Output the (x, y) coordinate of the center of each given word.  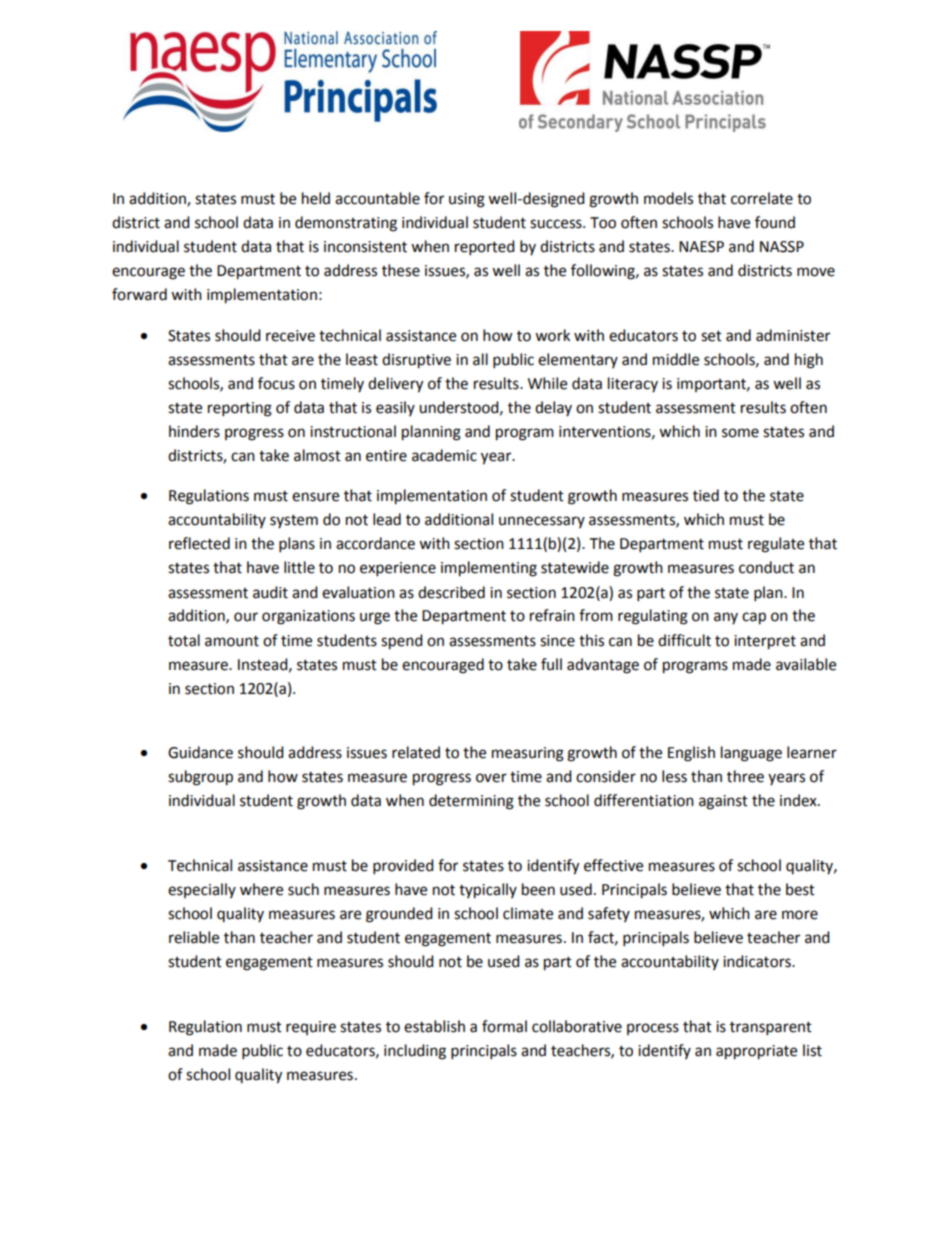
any (726, 618)
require (311, 1028)
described (451, 592)
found (775, 222)
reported (485, 248)
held (316, 198)
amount (232, 641)
